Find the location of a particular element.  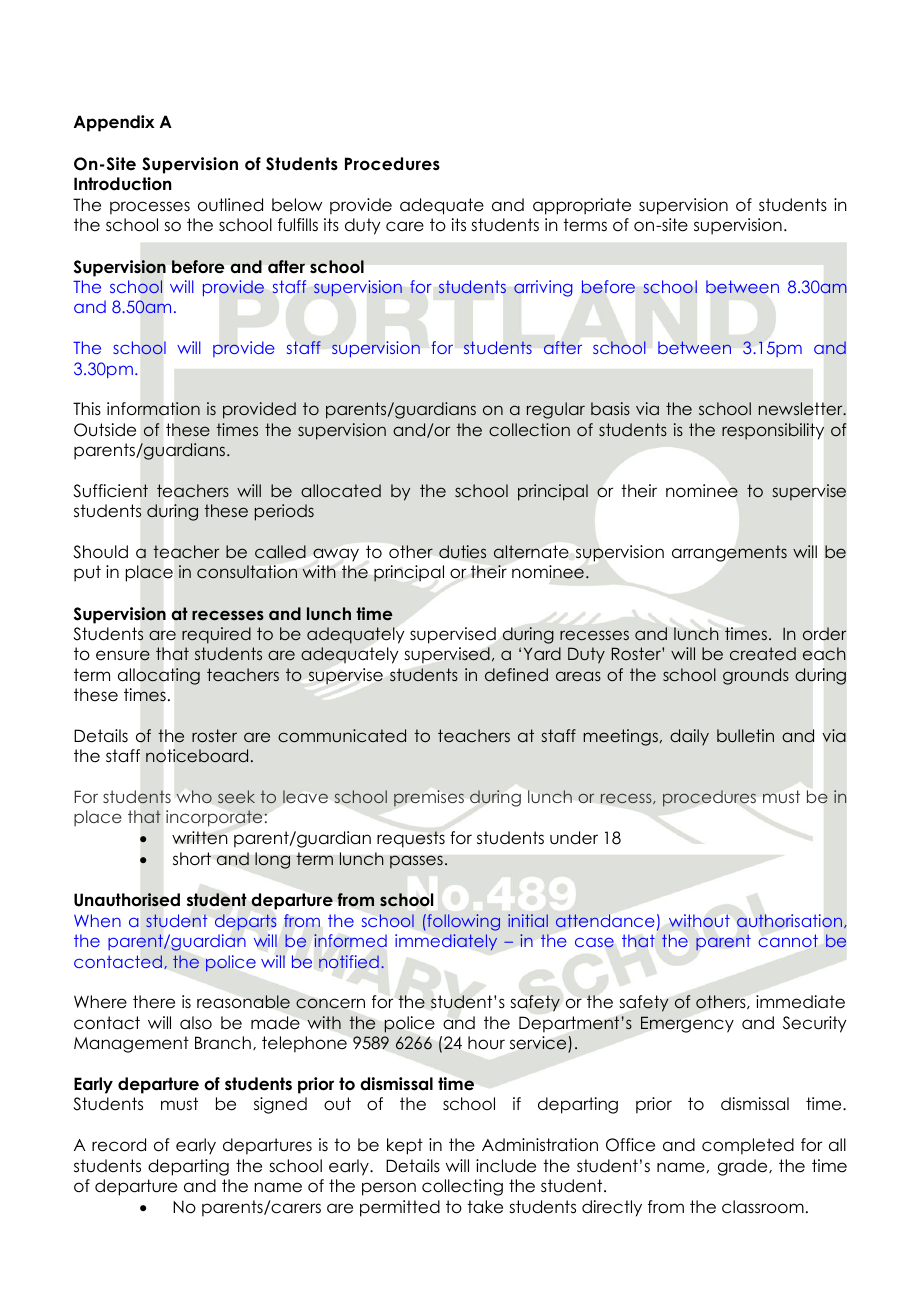

appropriate is located at coordinates (582, 206).
